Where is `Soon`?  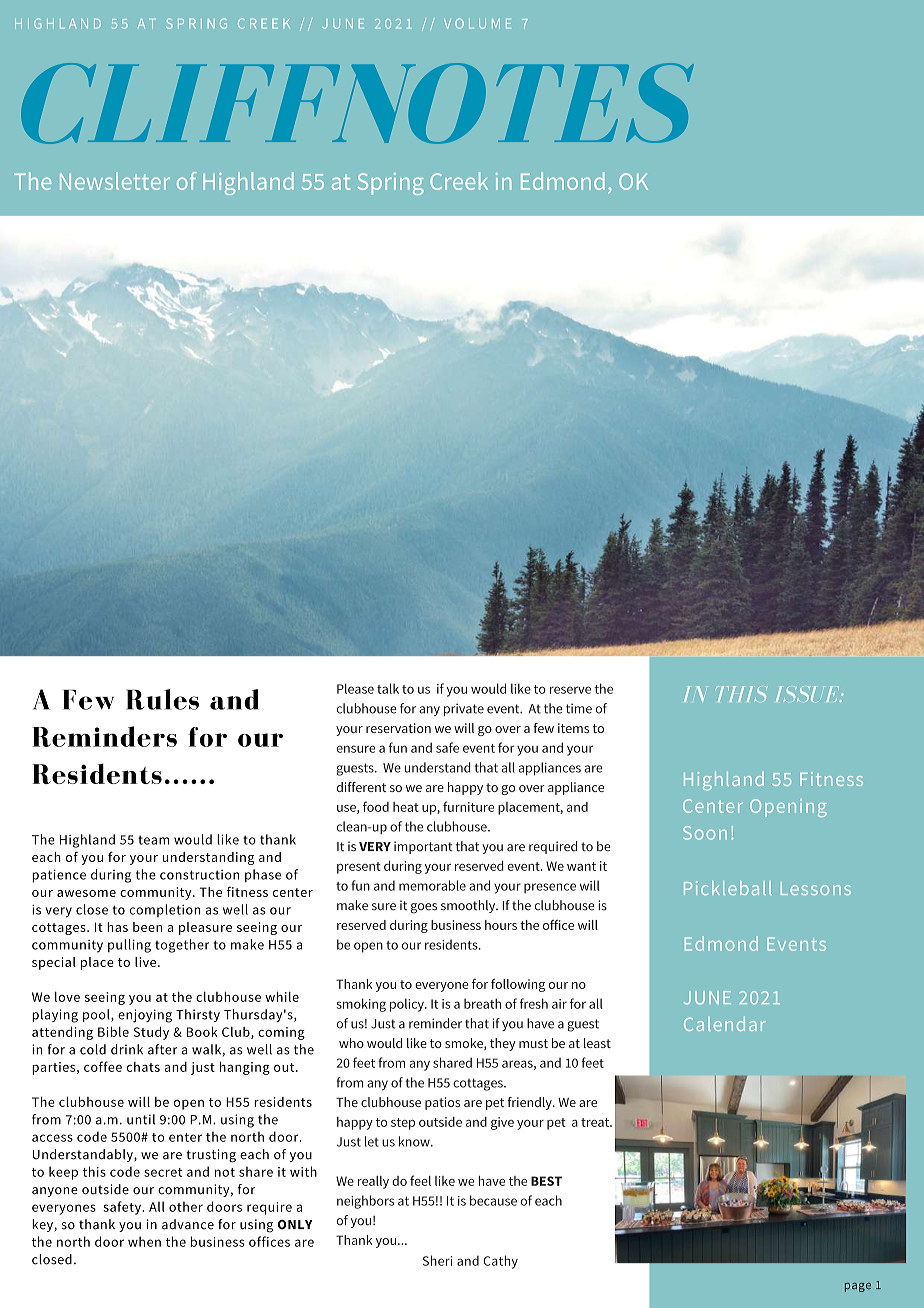
Soon is located at coordinates (705, 833).
